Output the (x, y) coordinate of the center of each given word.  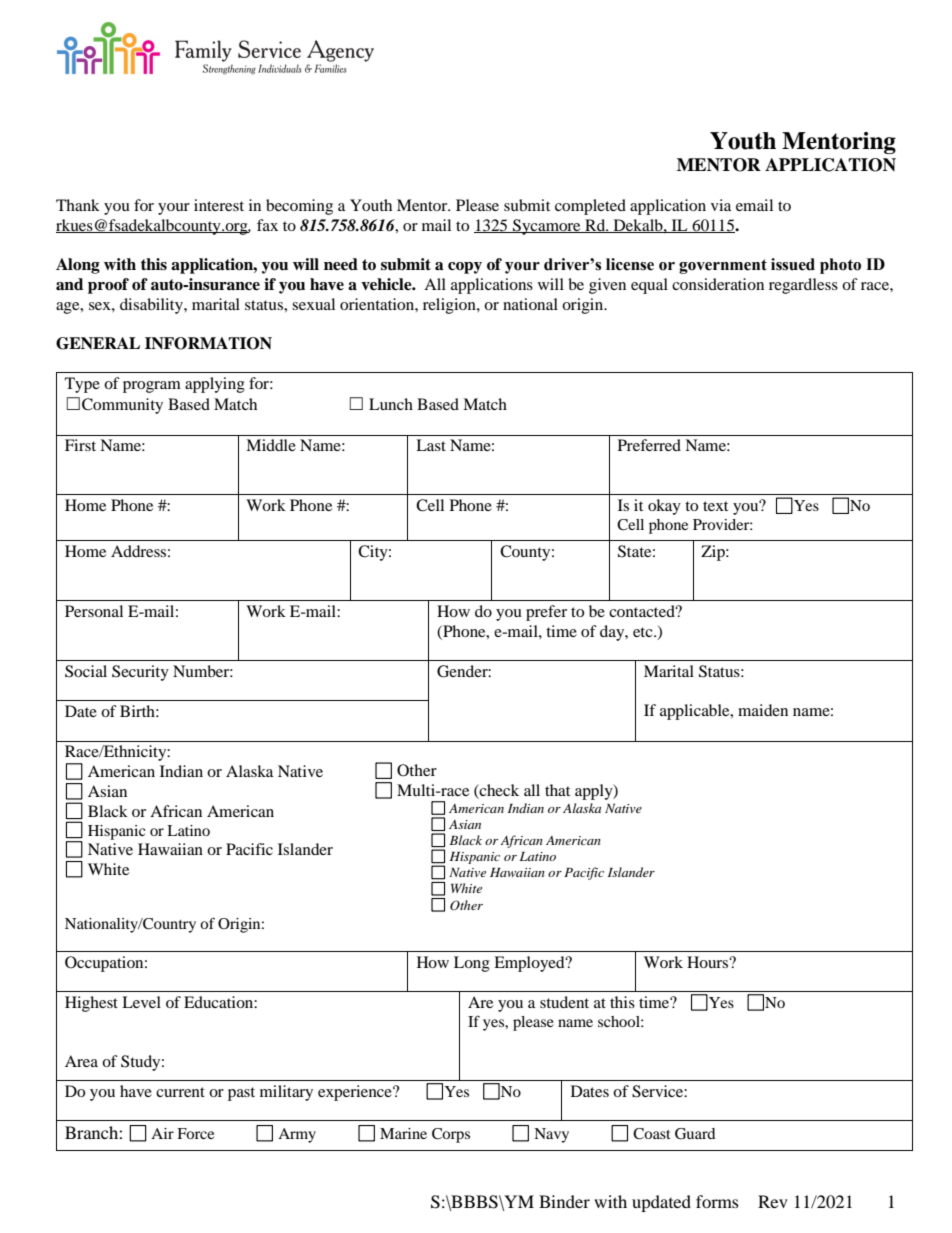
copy (465, 268)
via (721, 205)
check (498, 791)
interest (219, 205)
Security (140, 673)
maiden (763, 710)
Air (162, 1133)
